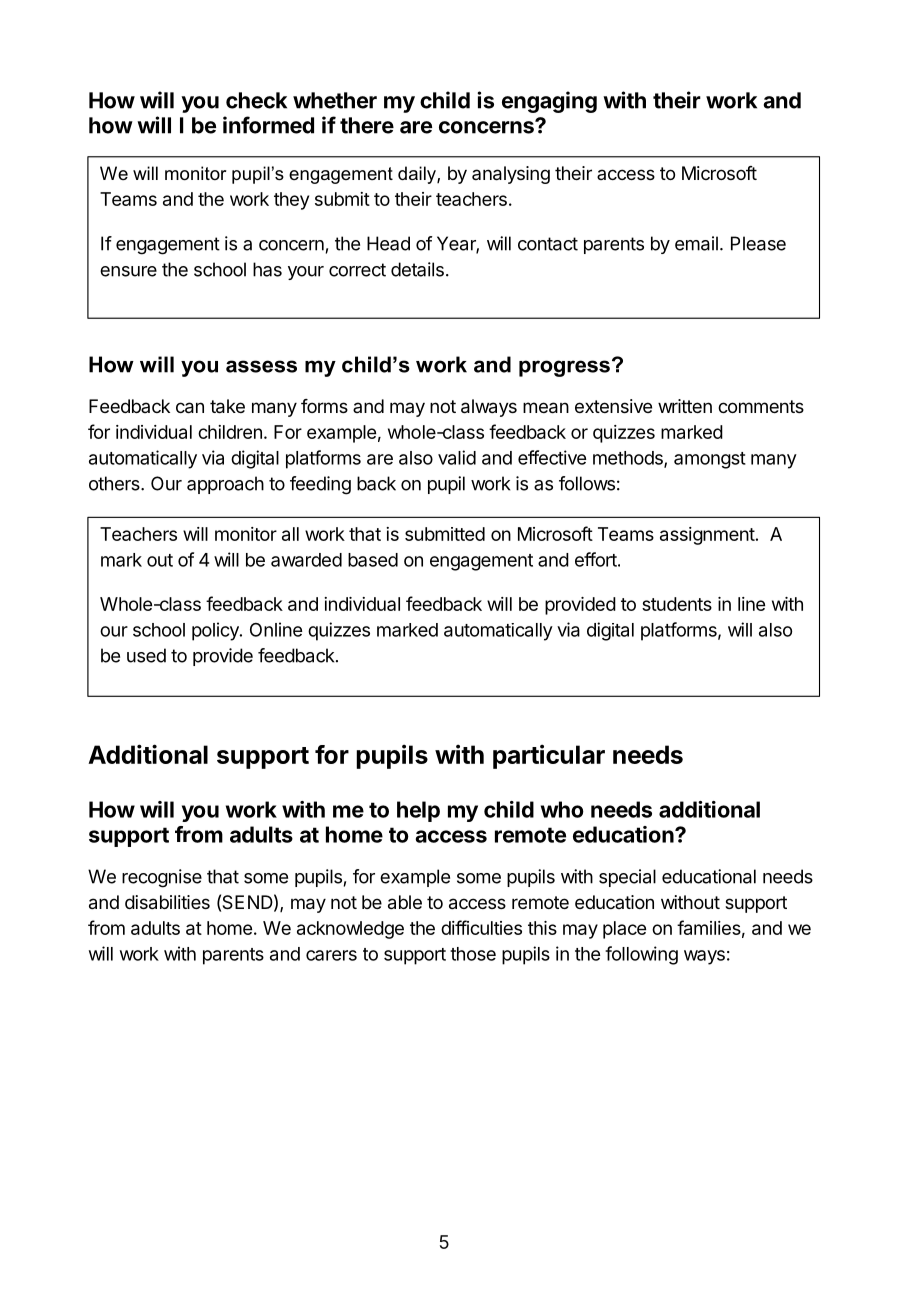 Image resolution: width=924 pixels, height=1308 pixels. Describe the element at coordinates (256, 100) in the page. I see `check` at that location.
